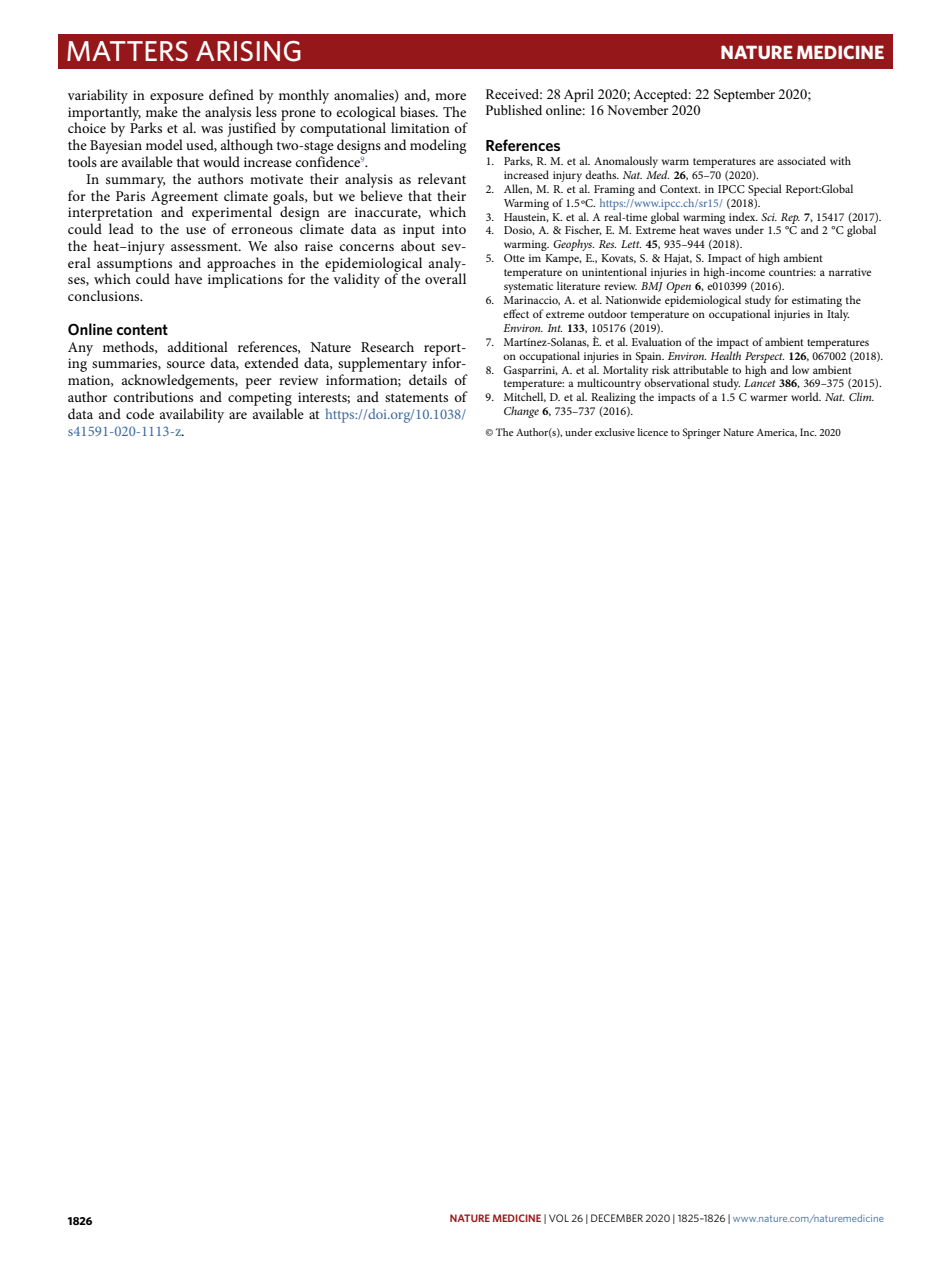  Describe the element at coordinates (192, 415) in the image. I see `availability` at that location.
